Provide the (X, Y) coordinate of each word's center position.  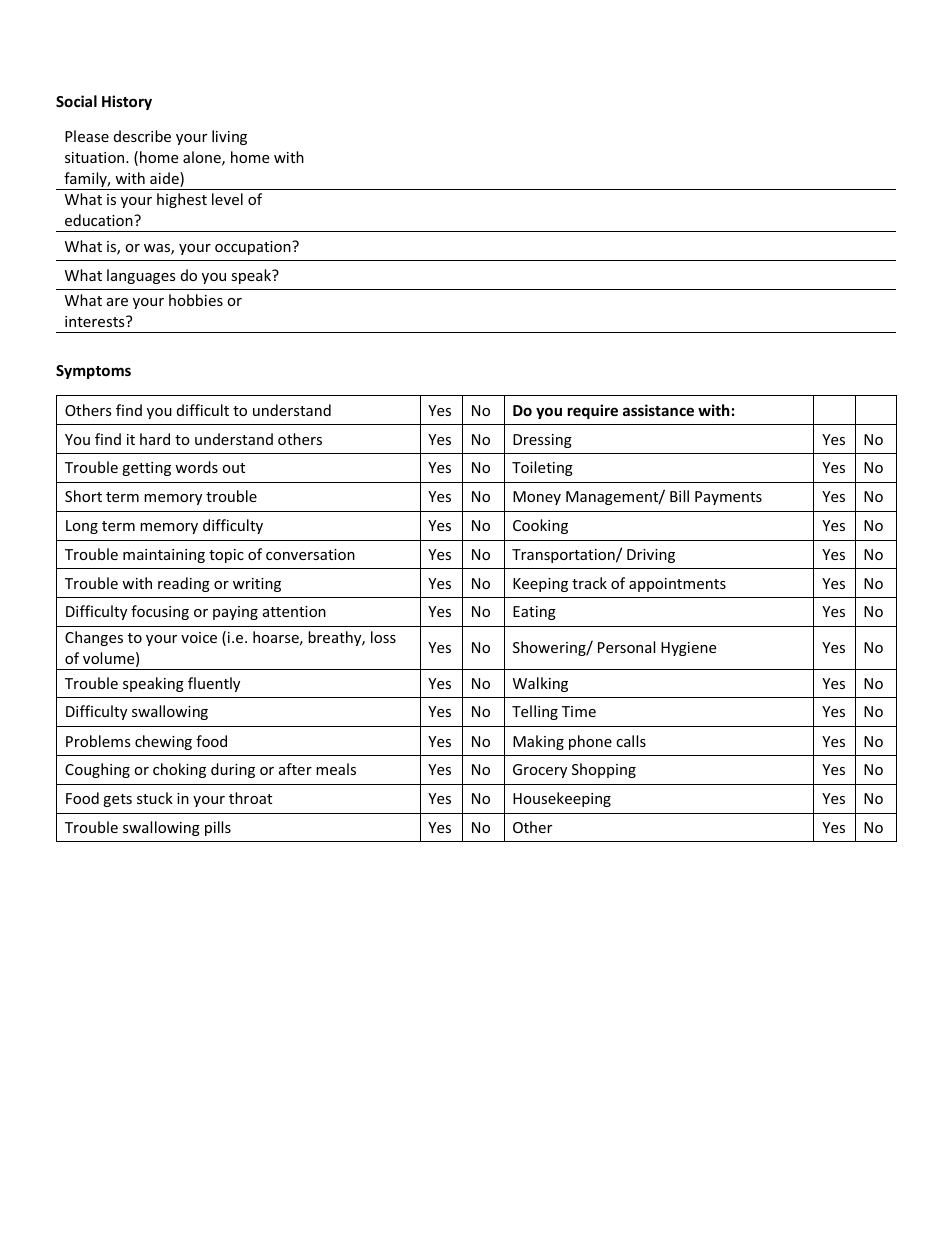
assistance (658, 410)
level (227, 199)
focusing (160, 612)
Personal (626, 647)
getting (146, 469)
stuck (155, 798)
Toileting (542, 468)
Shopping (604, 770)
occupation (254, 248)
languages (141, 276)
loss (383, 637)
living (229, 137)
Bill (679, 496)
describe (142, 136)
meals (336, 769)
